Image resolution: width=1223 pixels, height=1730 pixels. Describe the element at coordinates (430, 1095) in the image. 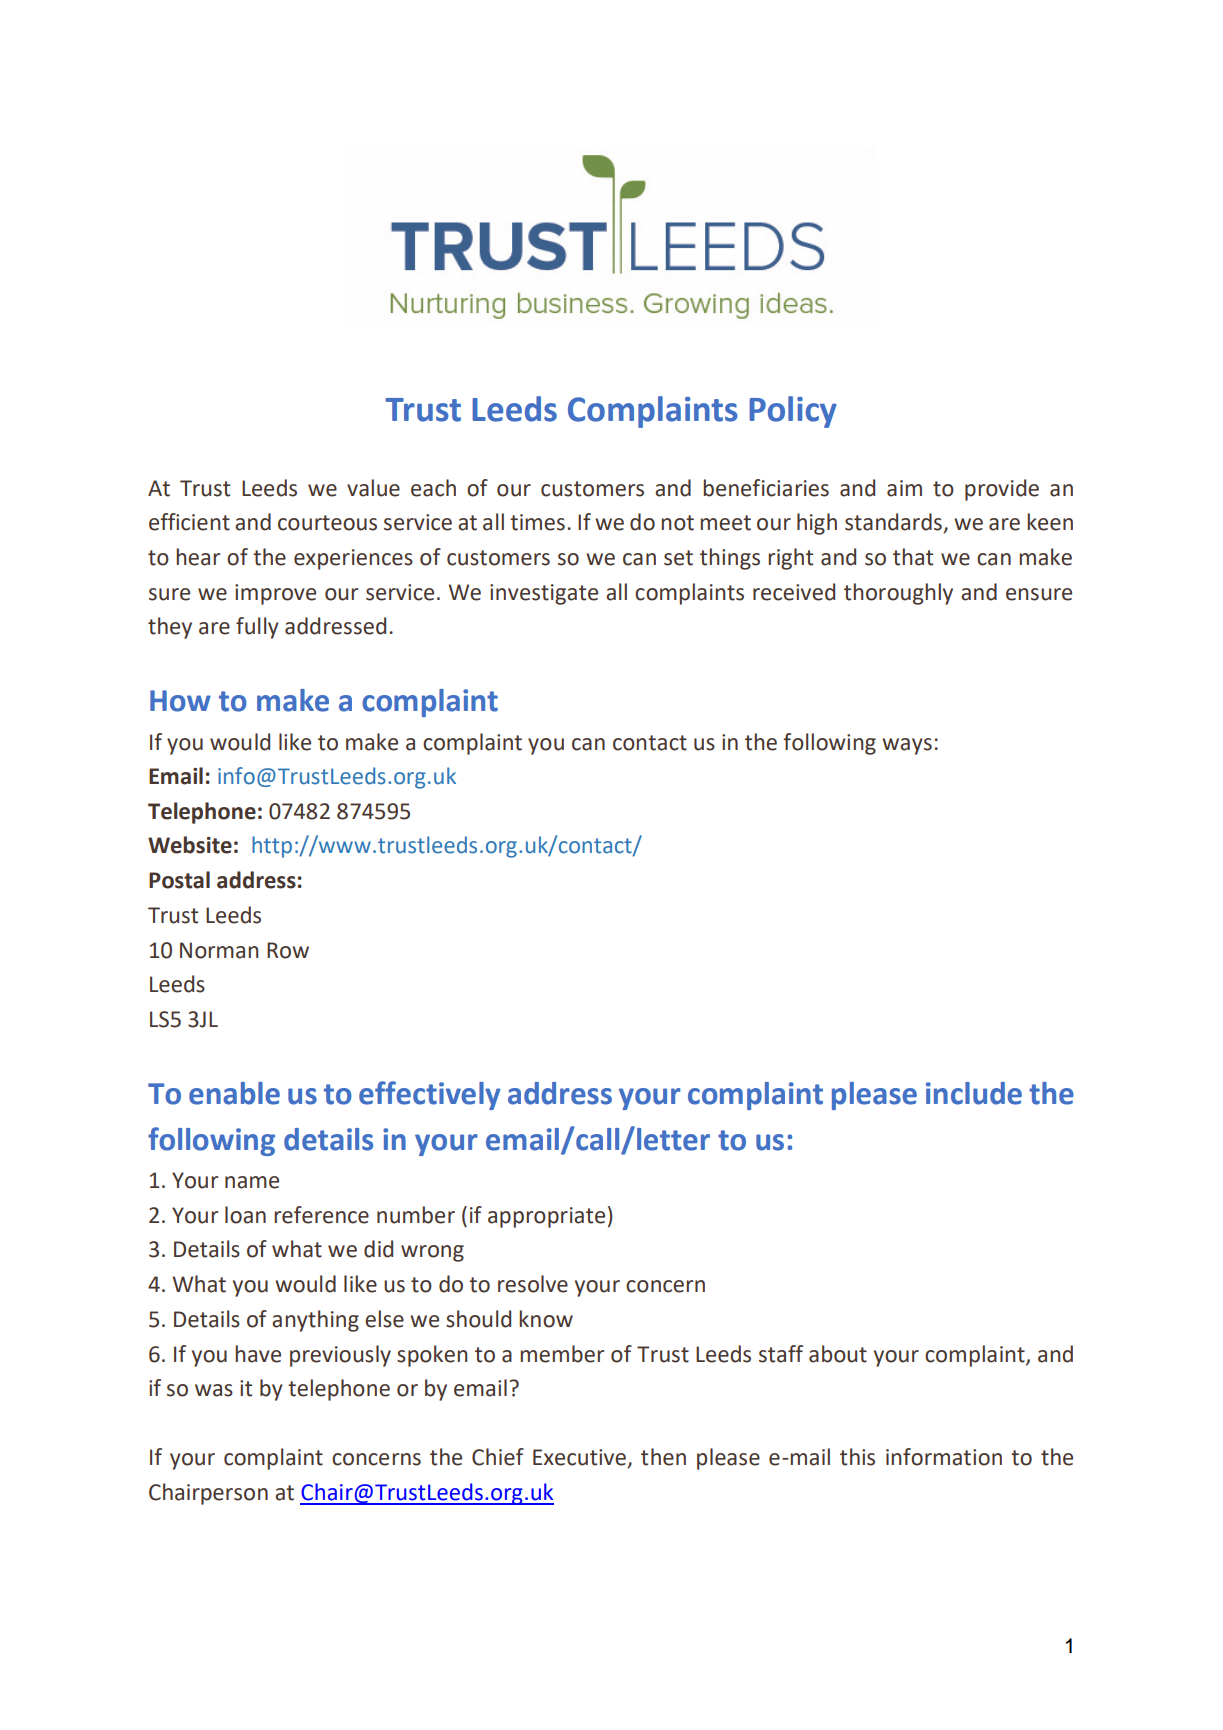

I see `effectively` at that location.
